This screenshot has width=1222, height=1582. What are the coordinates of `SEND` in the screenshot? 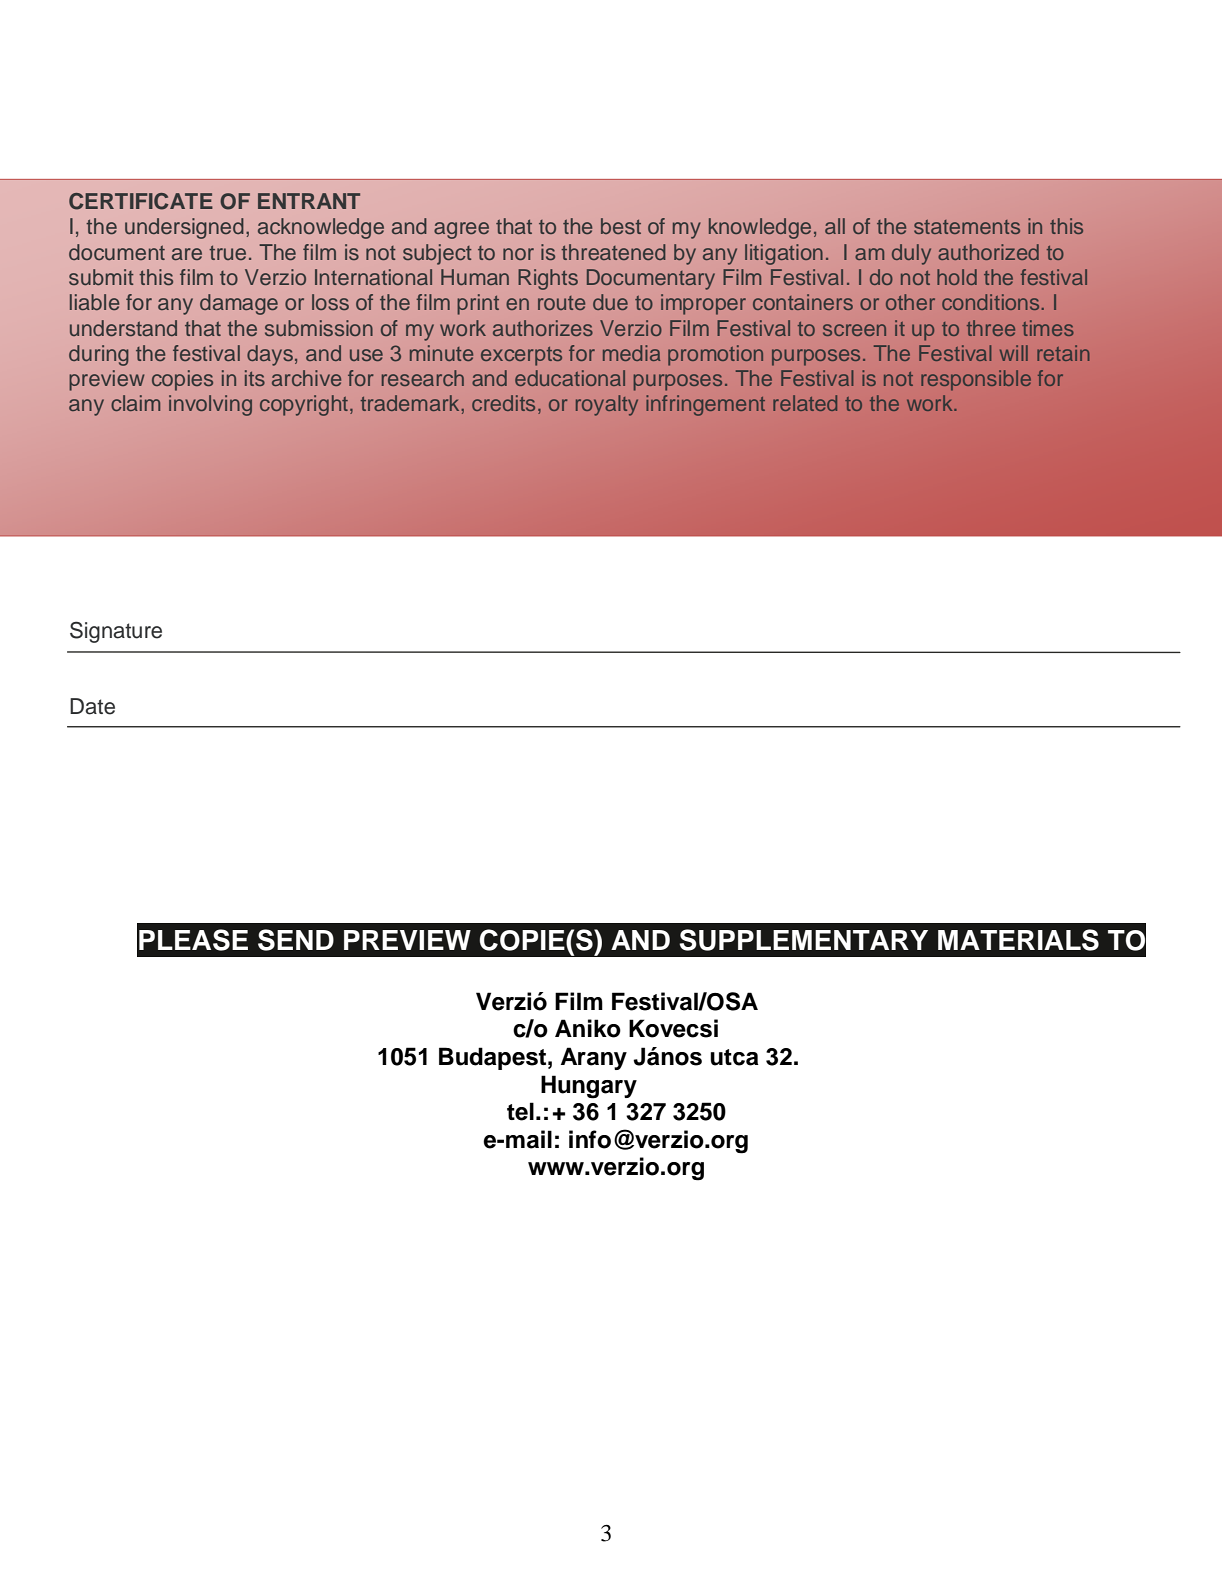 It's located at (296, 940).
